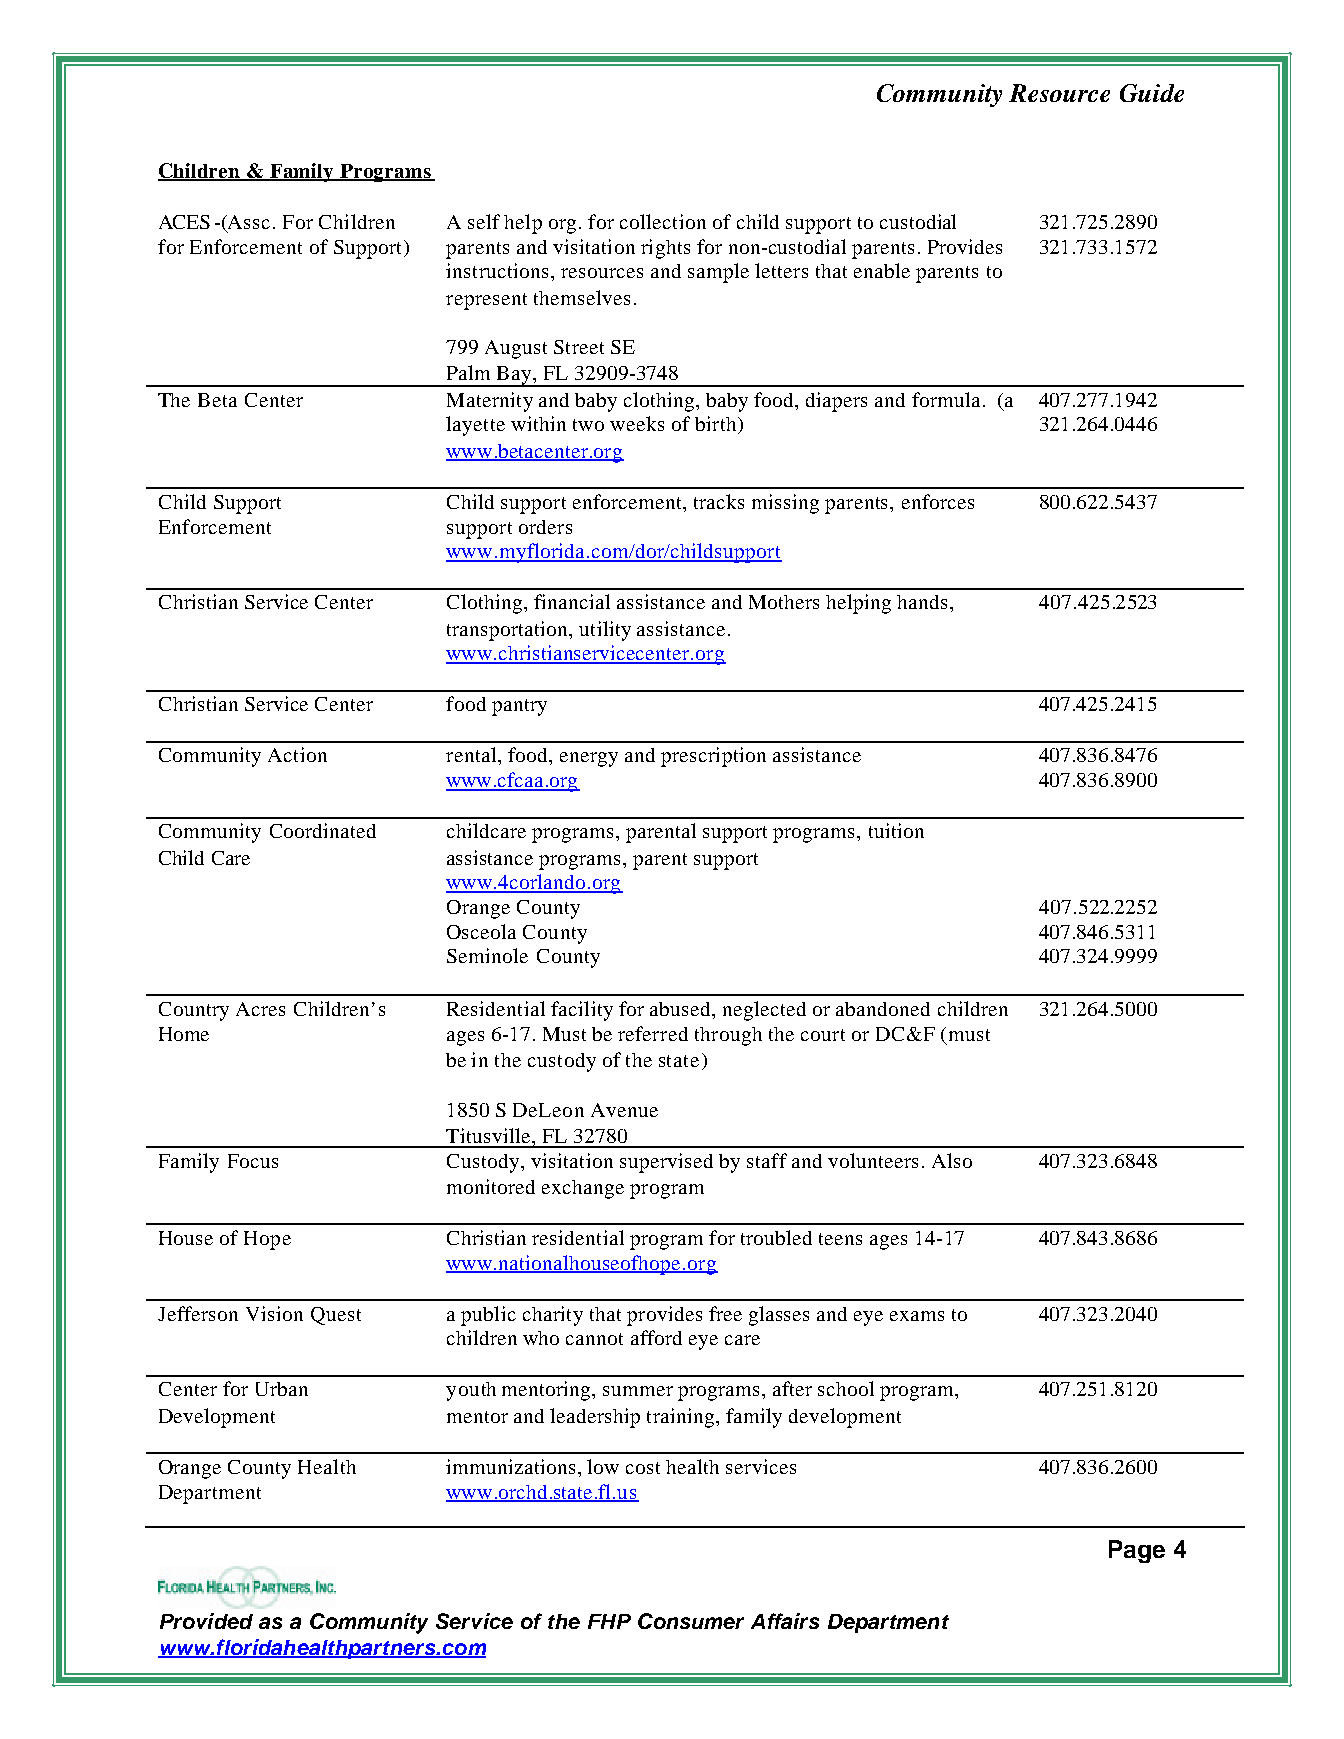 The height and width of the screenshot is (1739, 1344). What do you see at coordinates (663, 221) in the screenshot?
I see `collection` at bounding box center [663, 221].
